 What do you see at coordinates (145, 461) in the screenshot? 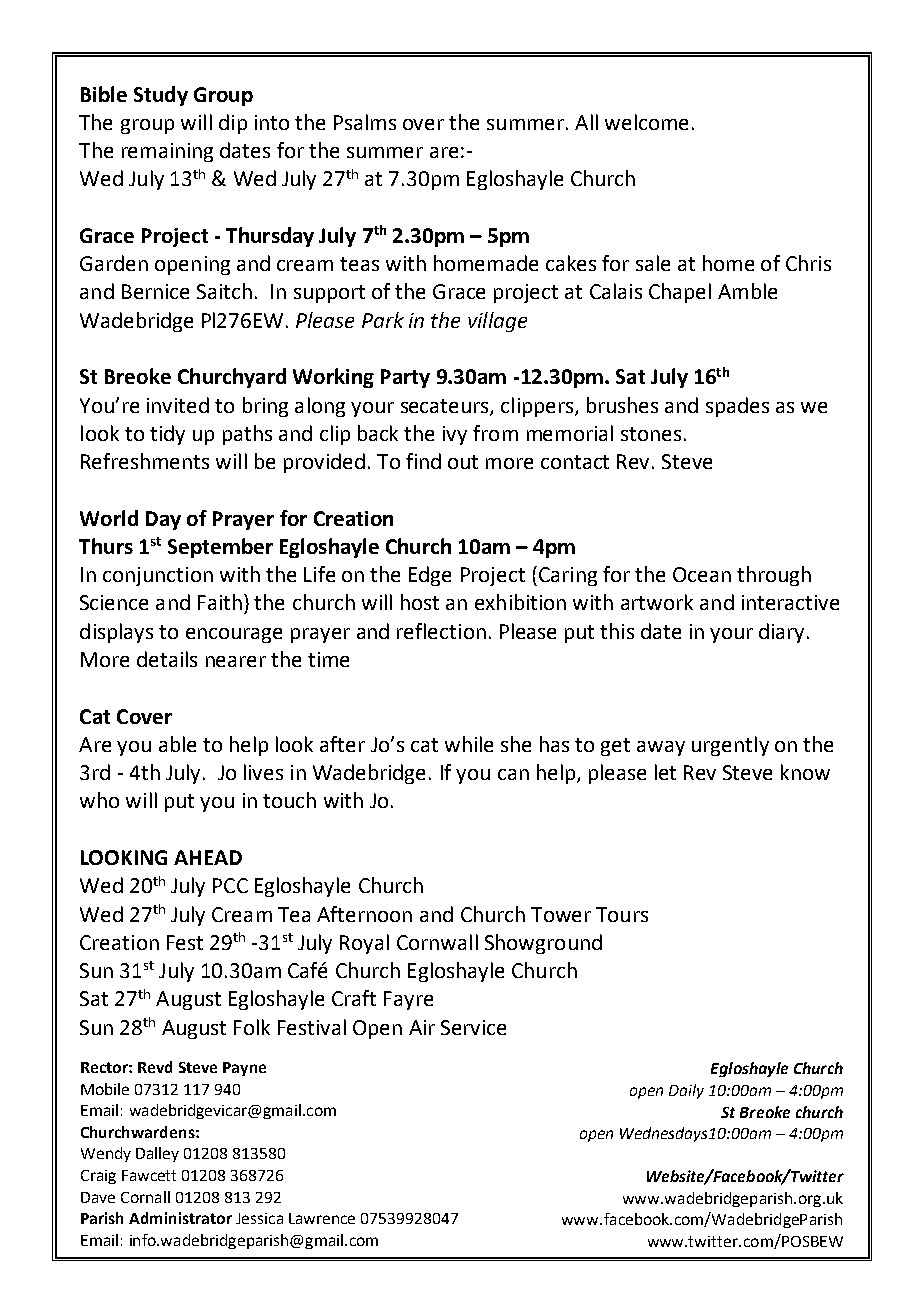
I see `Refreshments` at bounding box center [145, 461].
